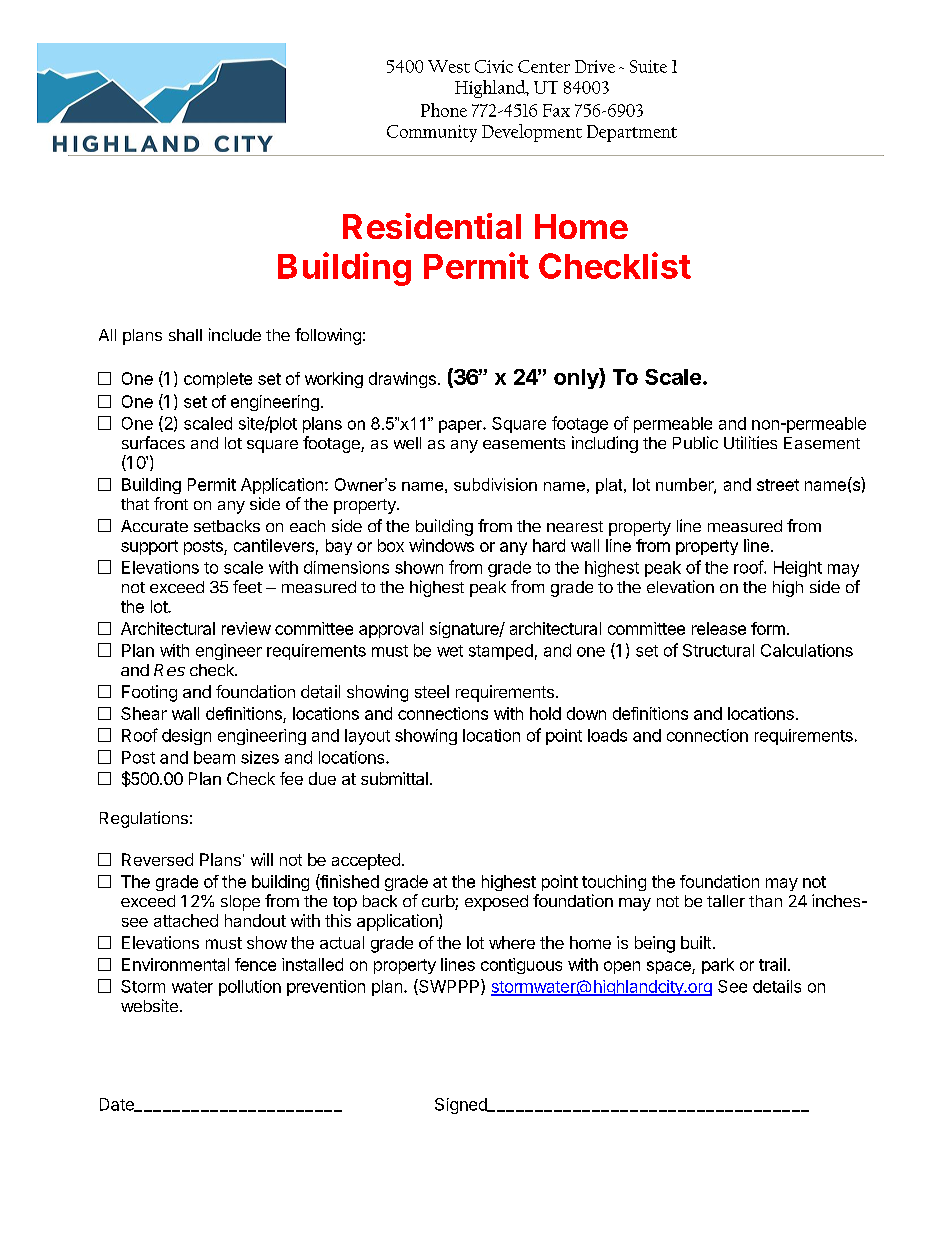 This screenshot has width=952, height=1233. What do you see at coordinates (648, 66) in the screenshot?
I see `Suite` at bounding box center [648, 66].
